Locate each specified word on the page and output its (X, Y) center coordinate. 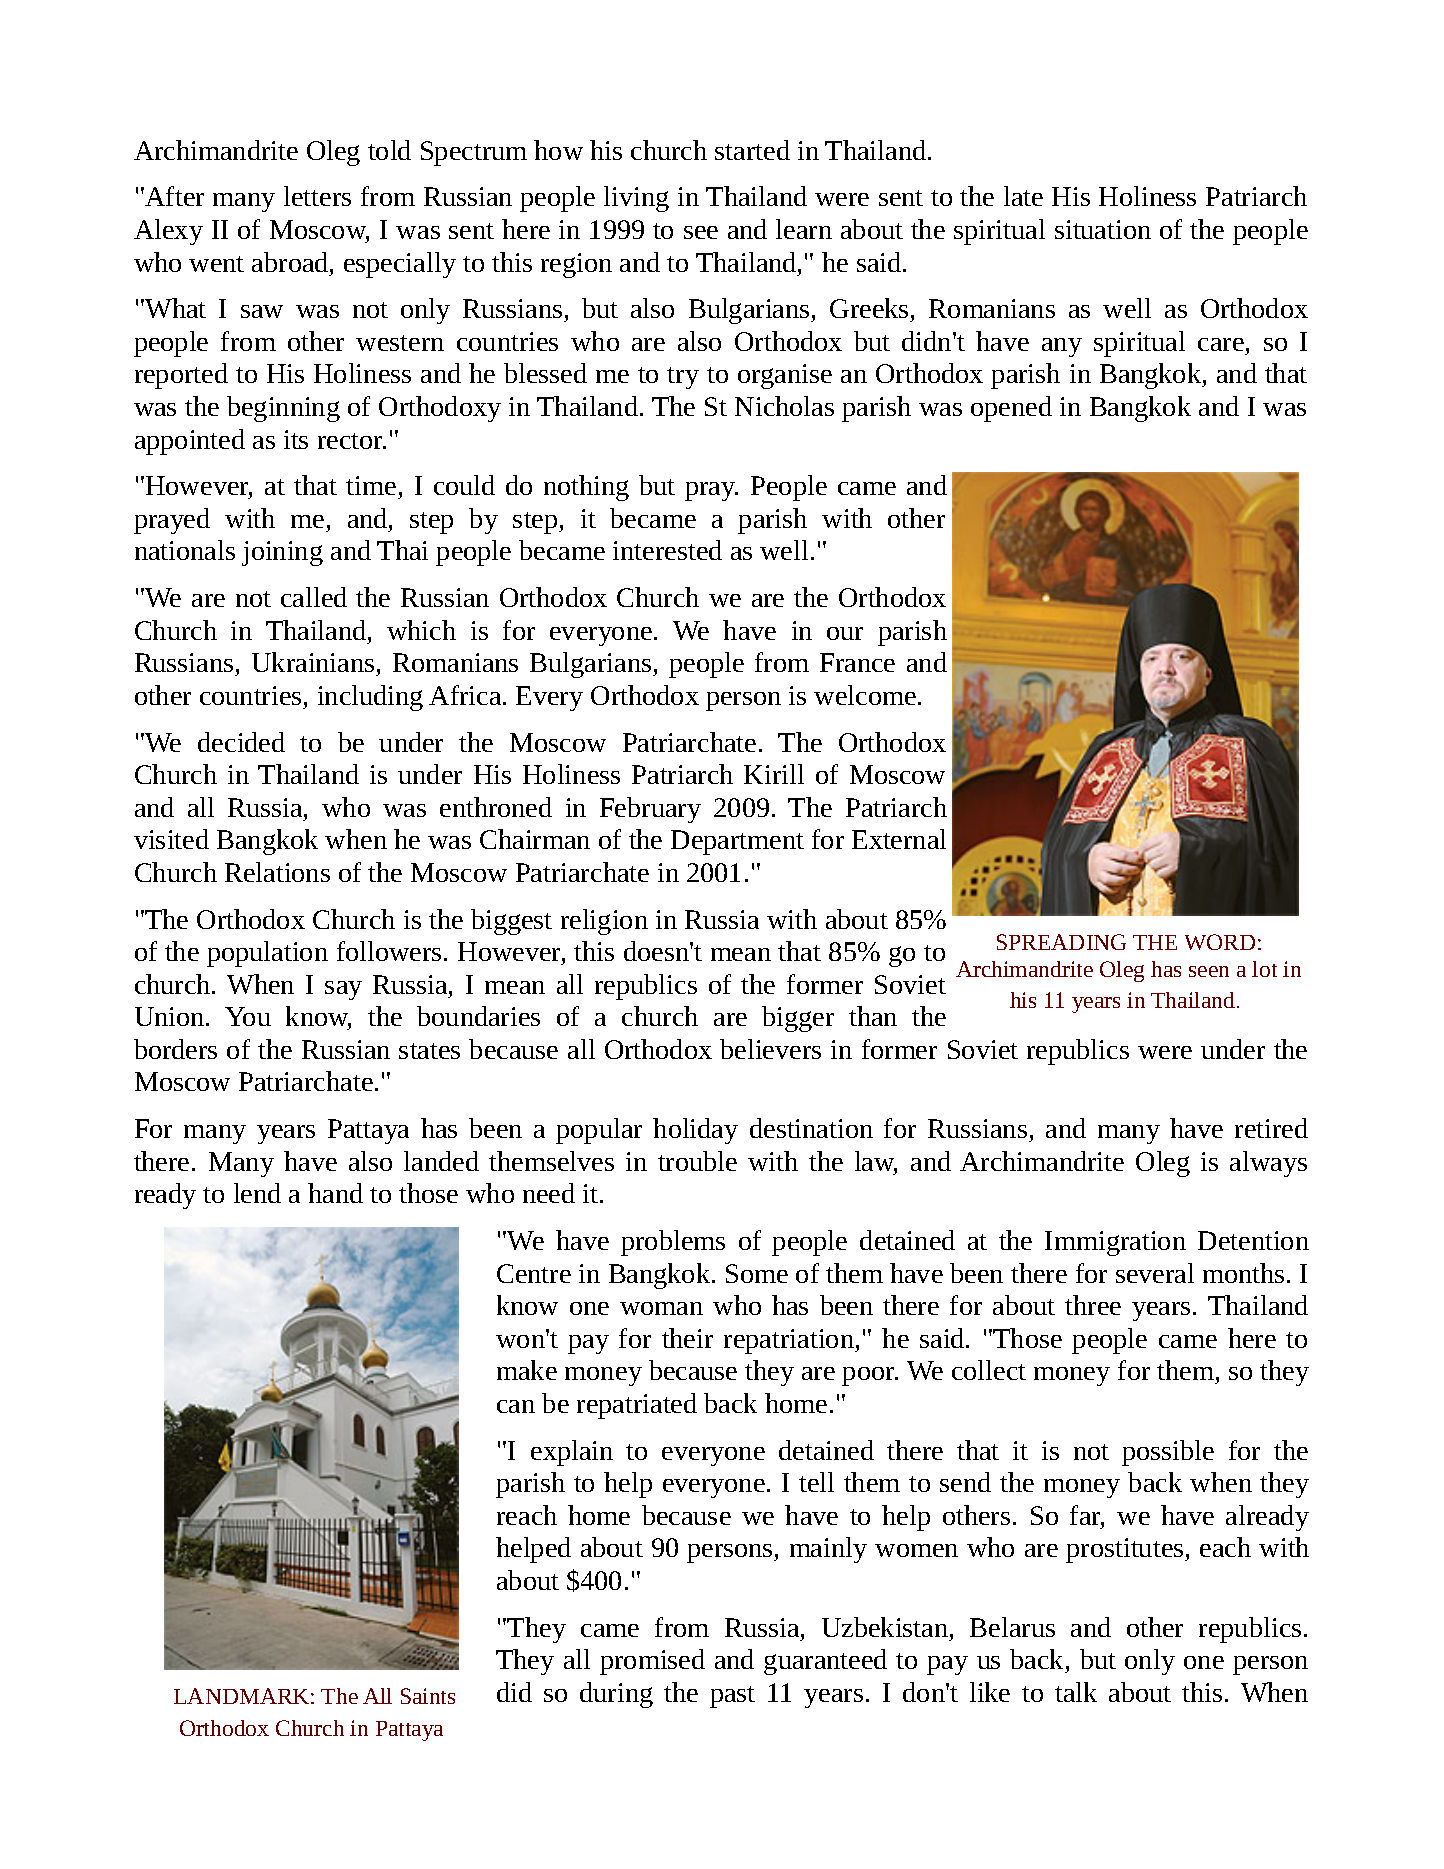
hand (335, 1193)
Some (757, 1273)
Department (737, 842)
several (1155, 1273)
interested (667, 550)
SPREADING (1061, 942)
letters (317, 196)
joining (282, 553)
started (752, 150)
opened (1011, 409)
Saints (428, 1696)
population (267, 954)
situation (1103, 229)
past (732, 1697)
